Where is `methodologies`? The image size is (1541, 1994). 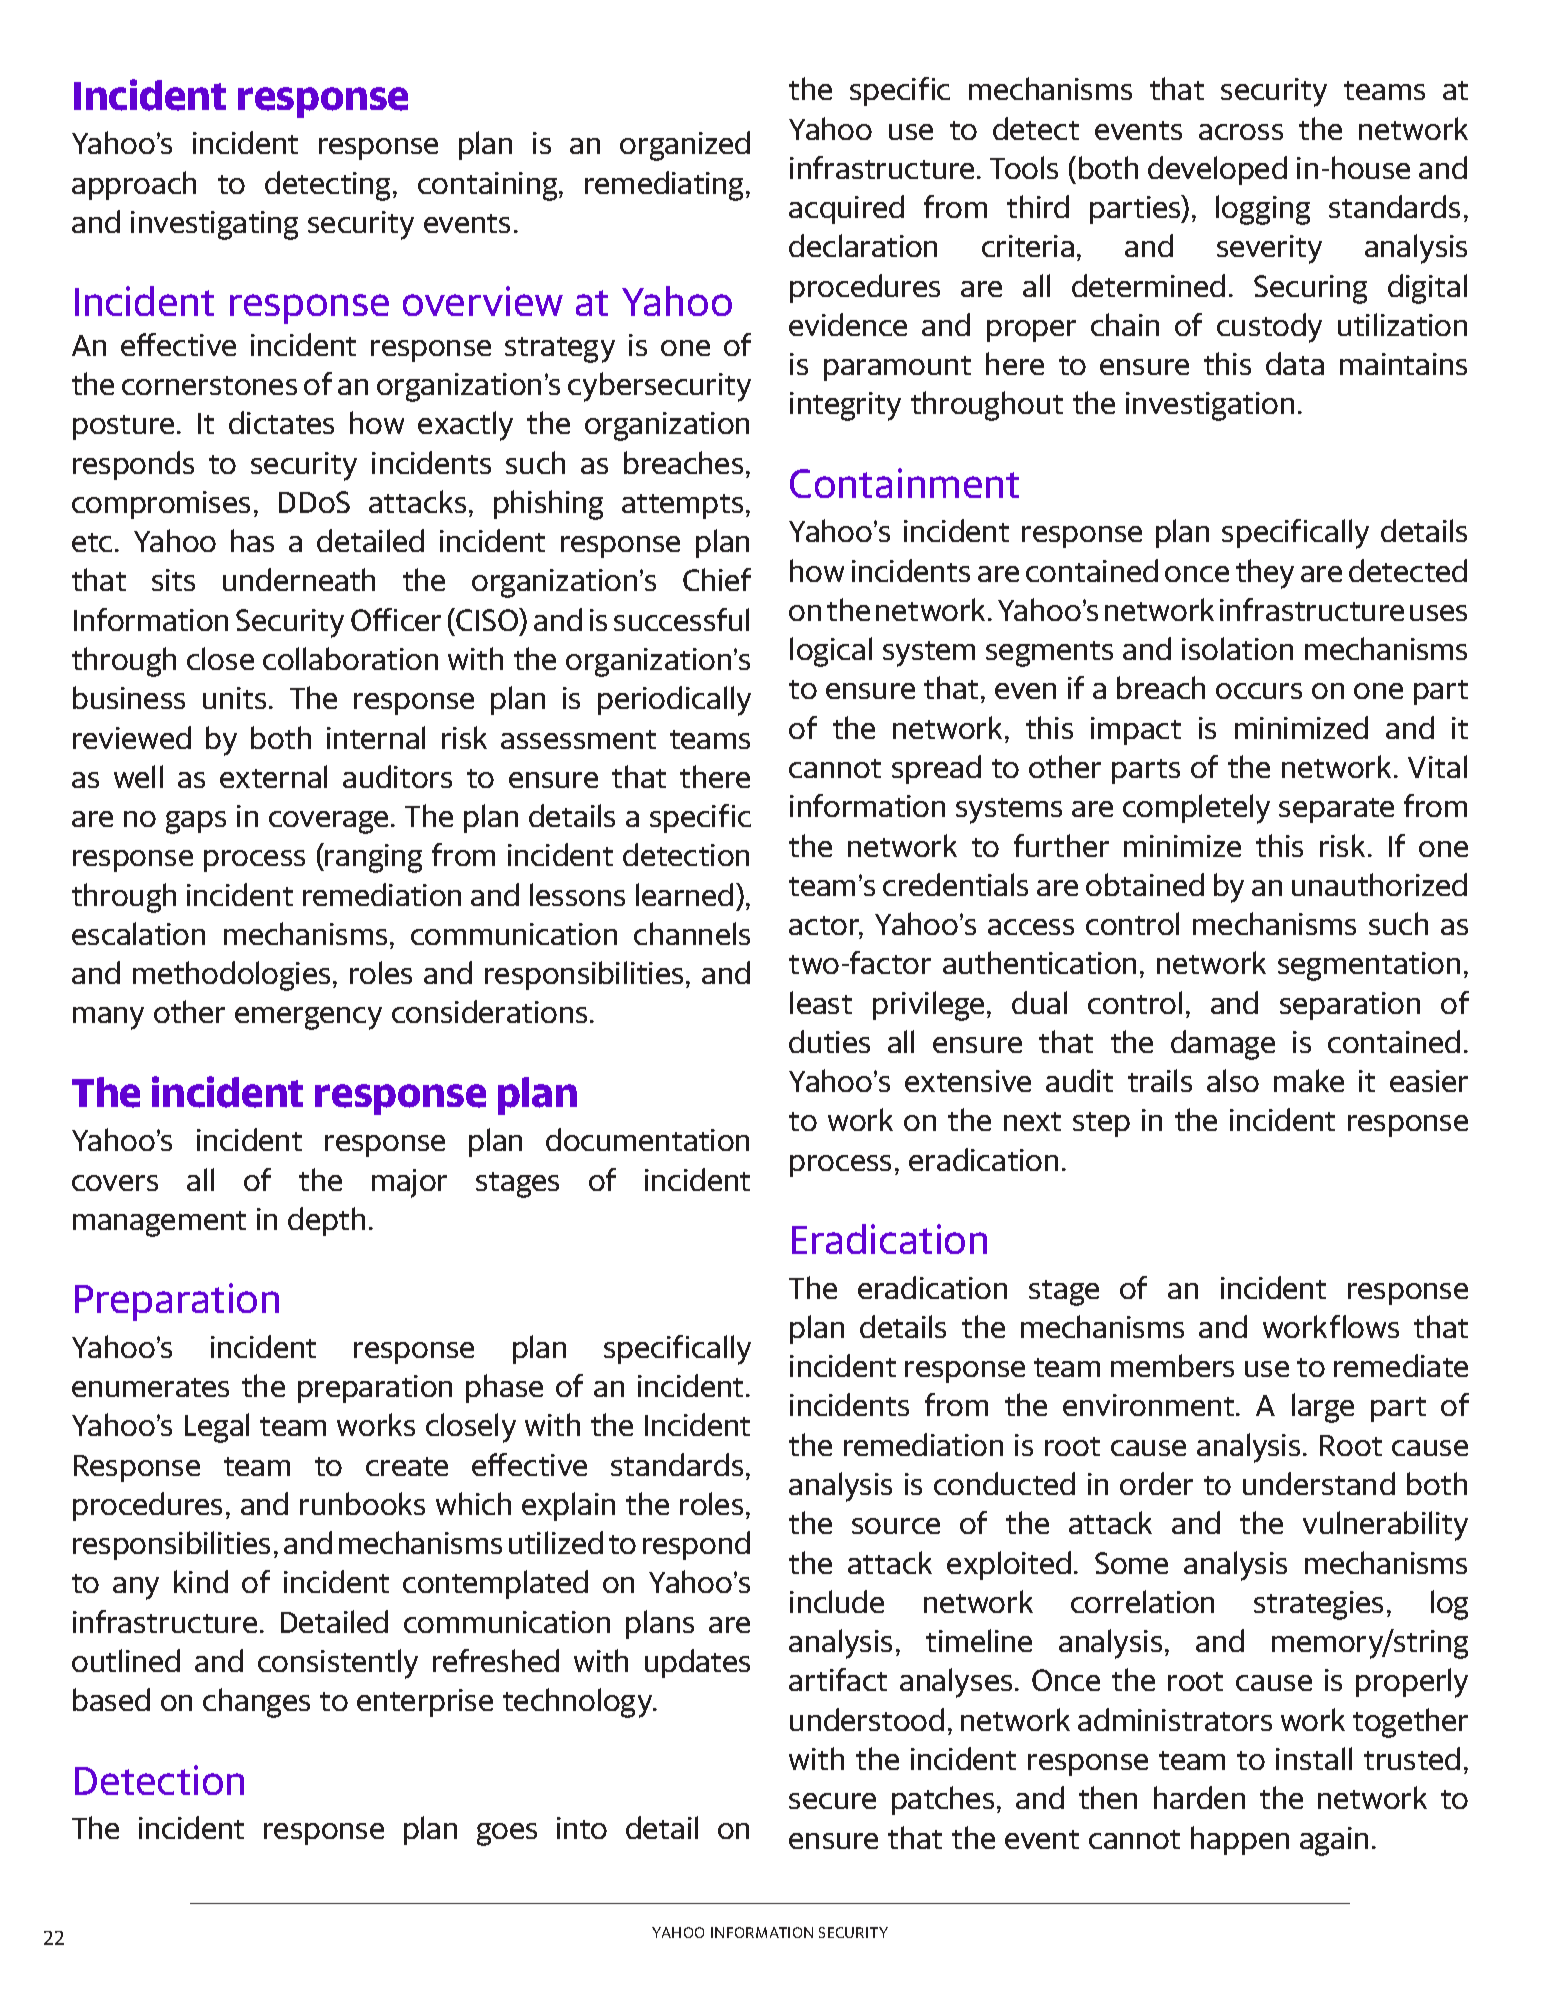
methodologies is located at coordinates (231, 976).
